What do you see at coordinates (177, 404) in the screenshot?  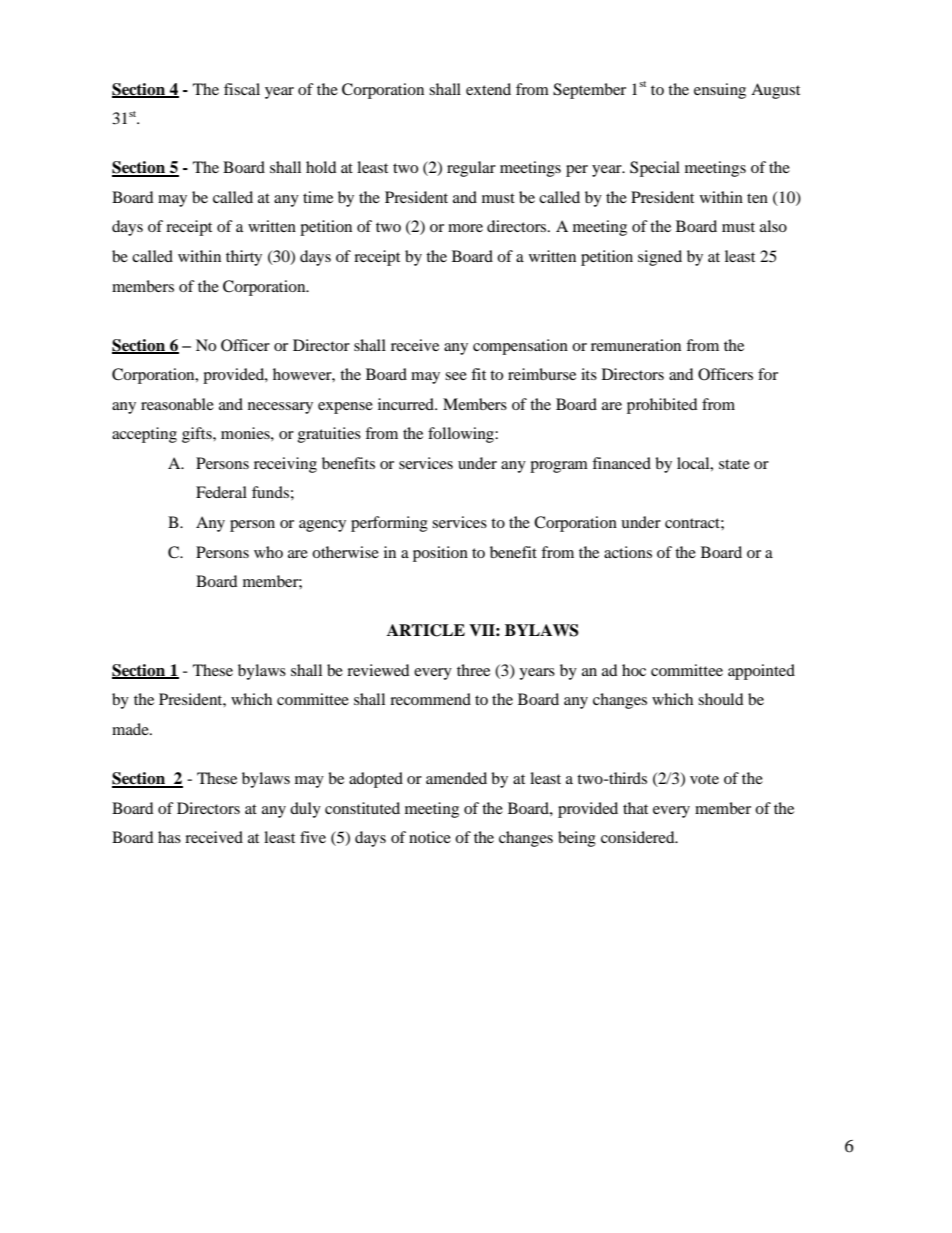 I see `reasonable` at bounding box center [177, 404].
